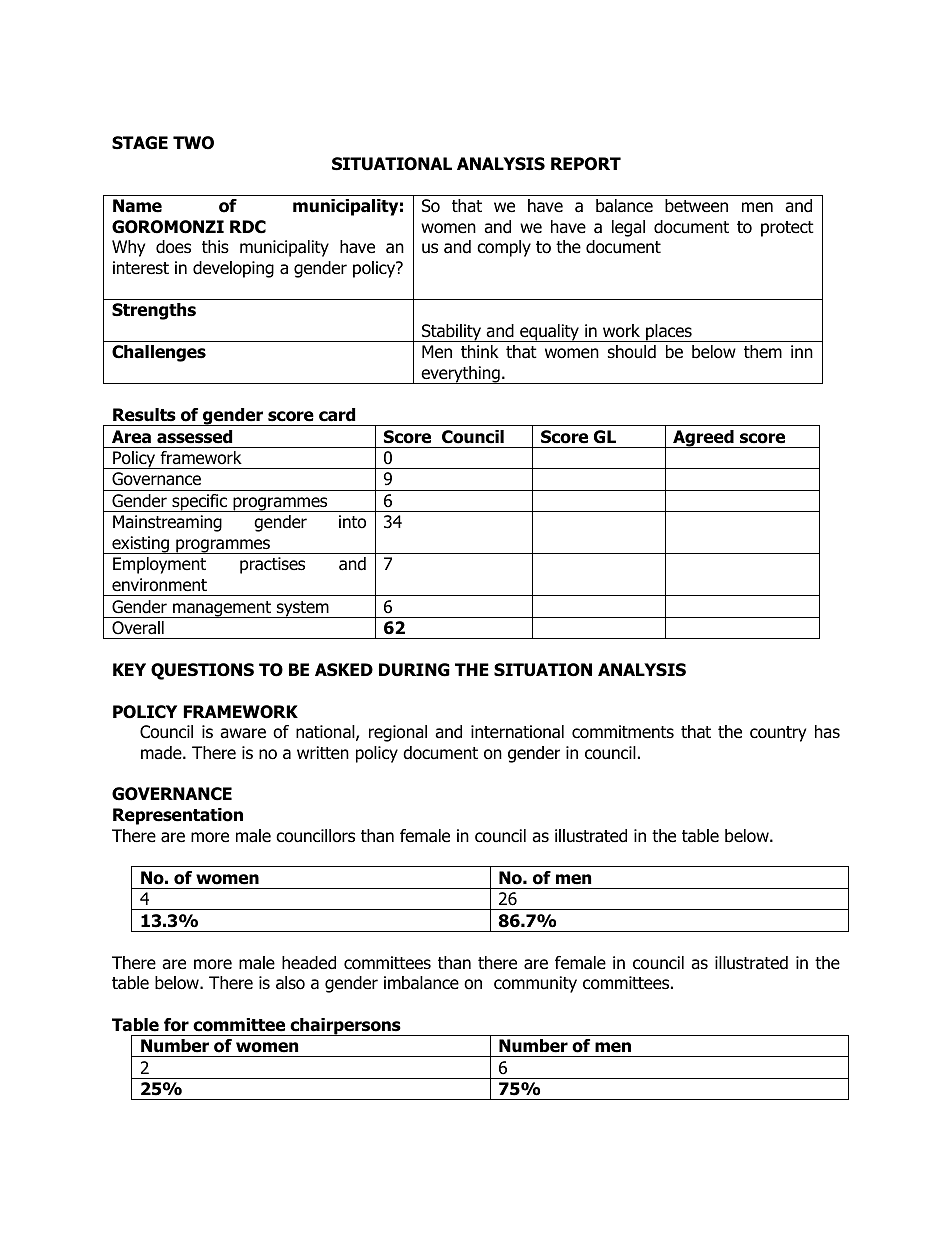 This image has height=1233, width=952. What do you see at coordinates (193, 143) in the image?
I see `TWO` at bounding box center [193, 143].
